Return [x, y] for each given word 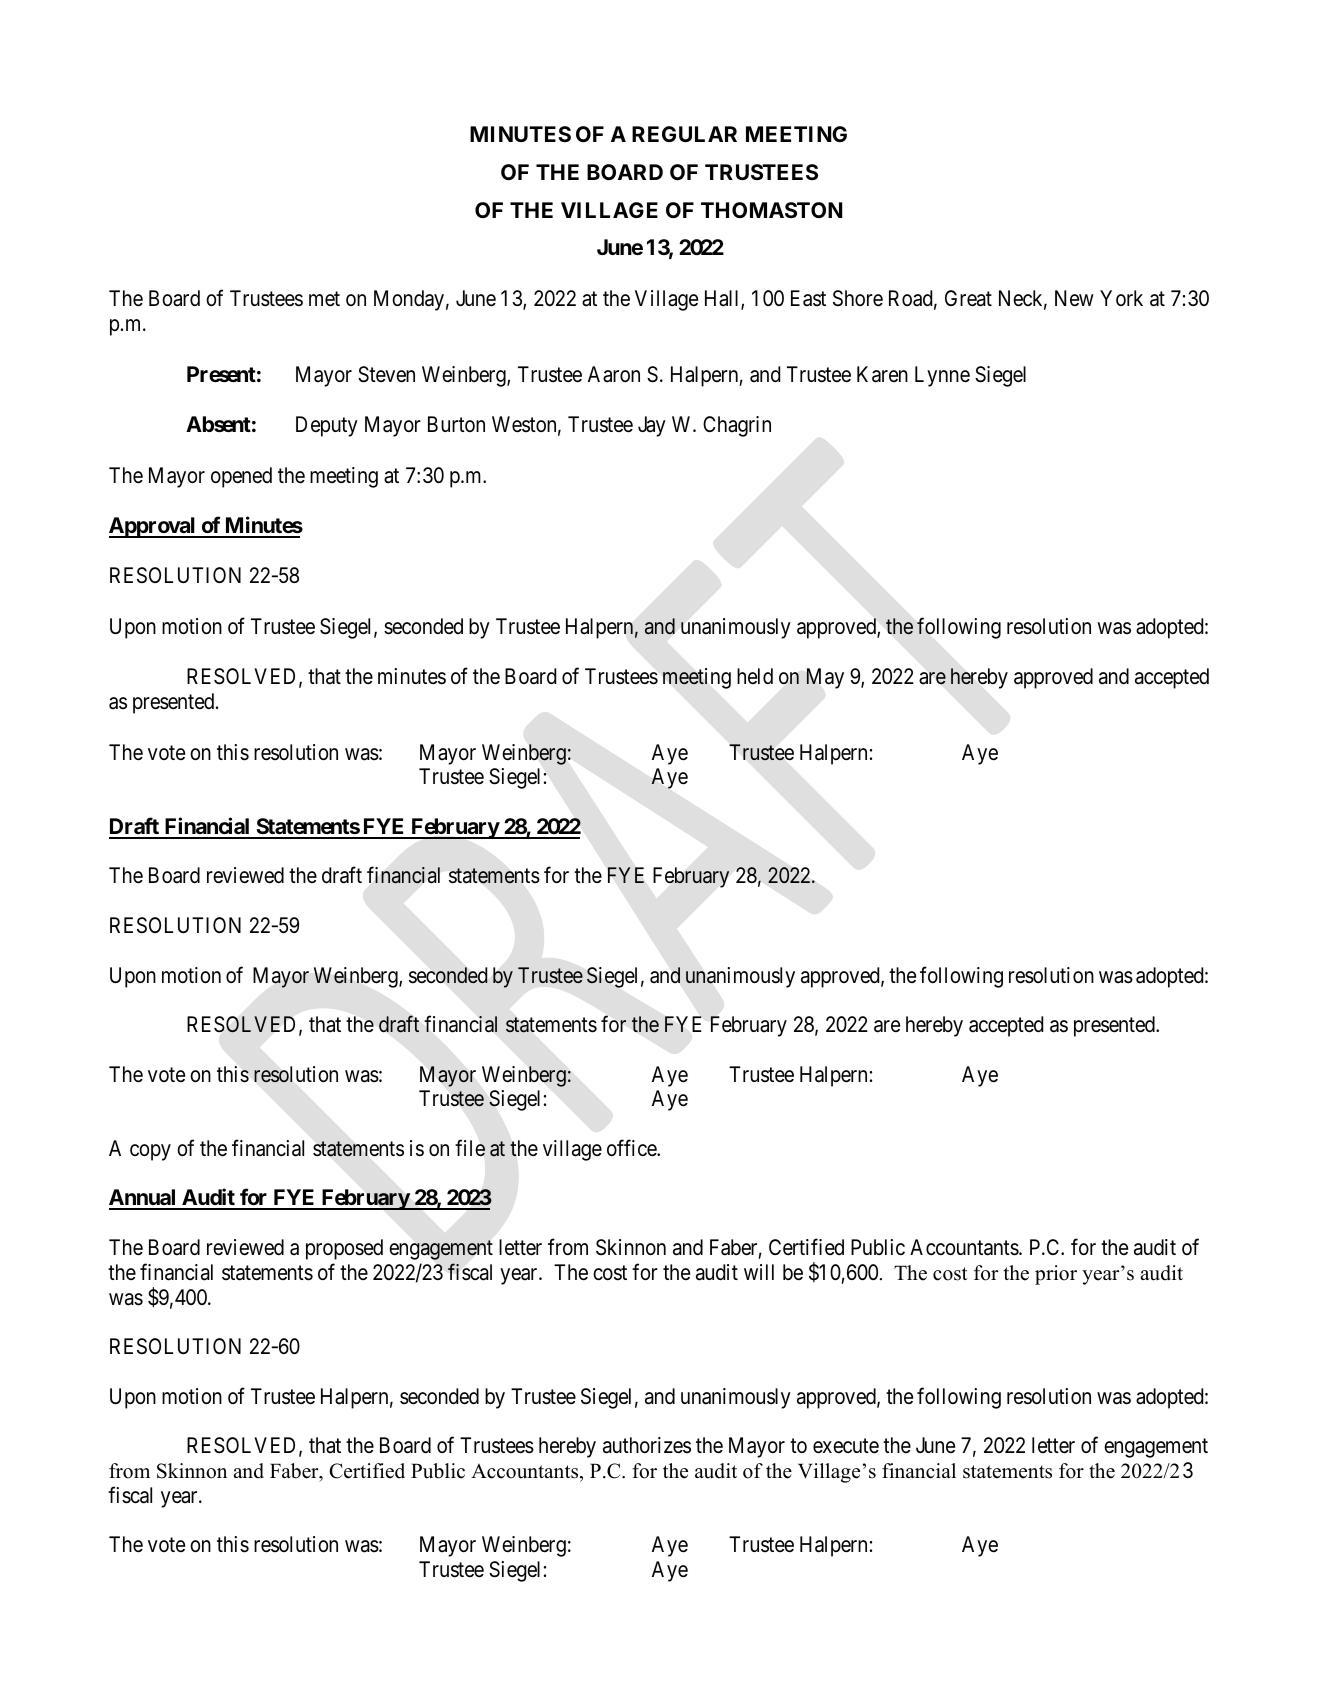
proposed [344, 1249]
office [632, 1148]
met [324, 299]
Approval [153, 527]
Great [968, 298]
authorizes [647, 1445]
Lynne [942, 376]
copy [150, 1152]
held [755, 676]
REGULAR [684, 134]
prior [1056, 1275]
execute [846, 1446]
